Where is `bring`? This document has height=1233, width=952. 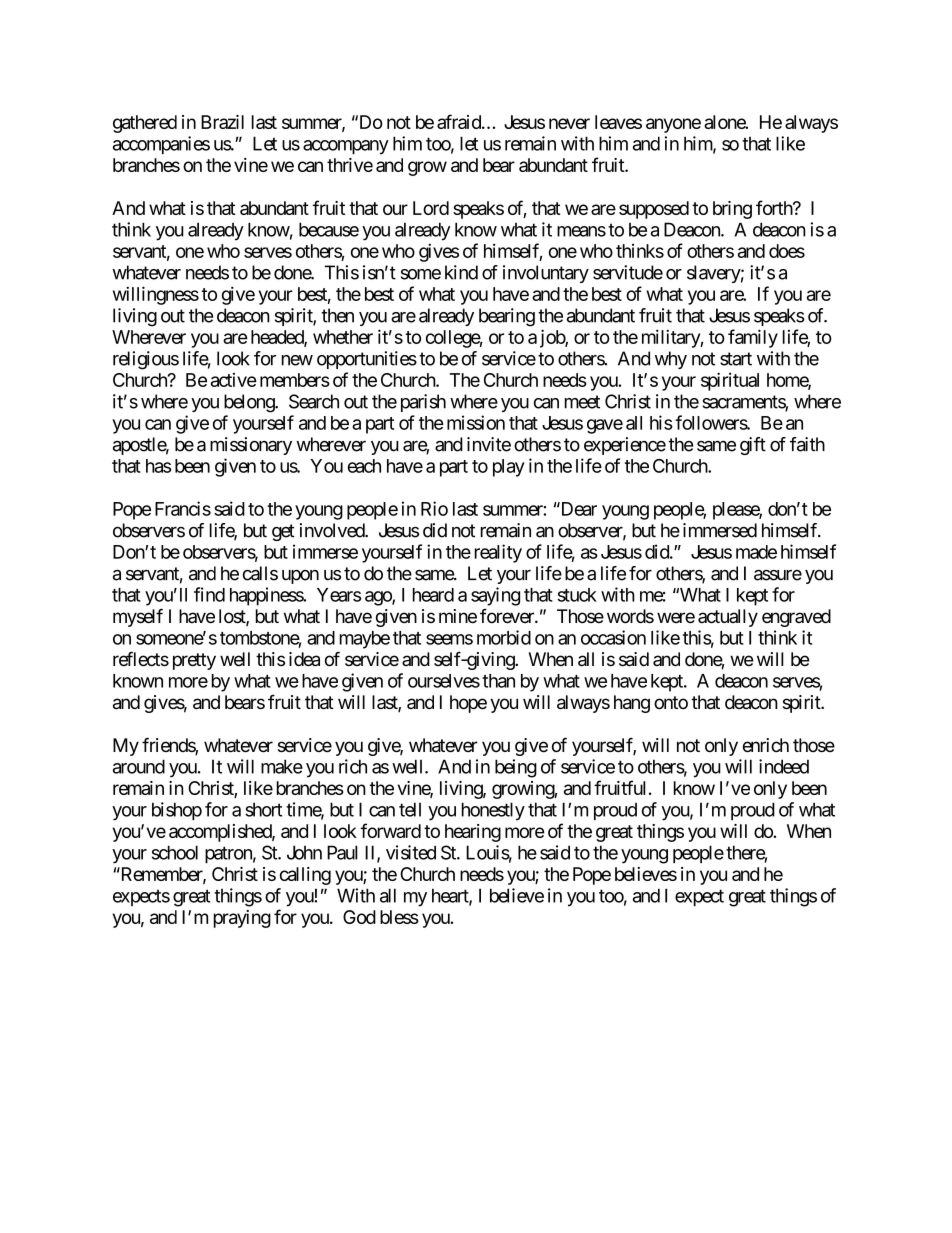 bring is located at coordinates (732, 210).
